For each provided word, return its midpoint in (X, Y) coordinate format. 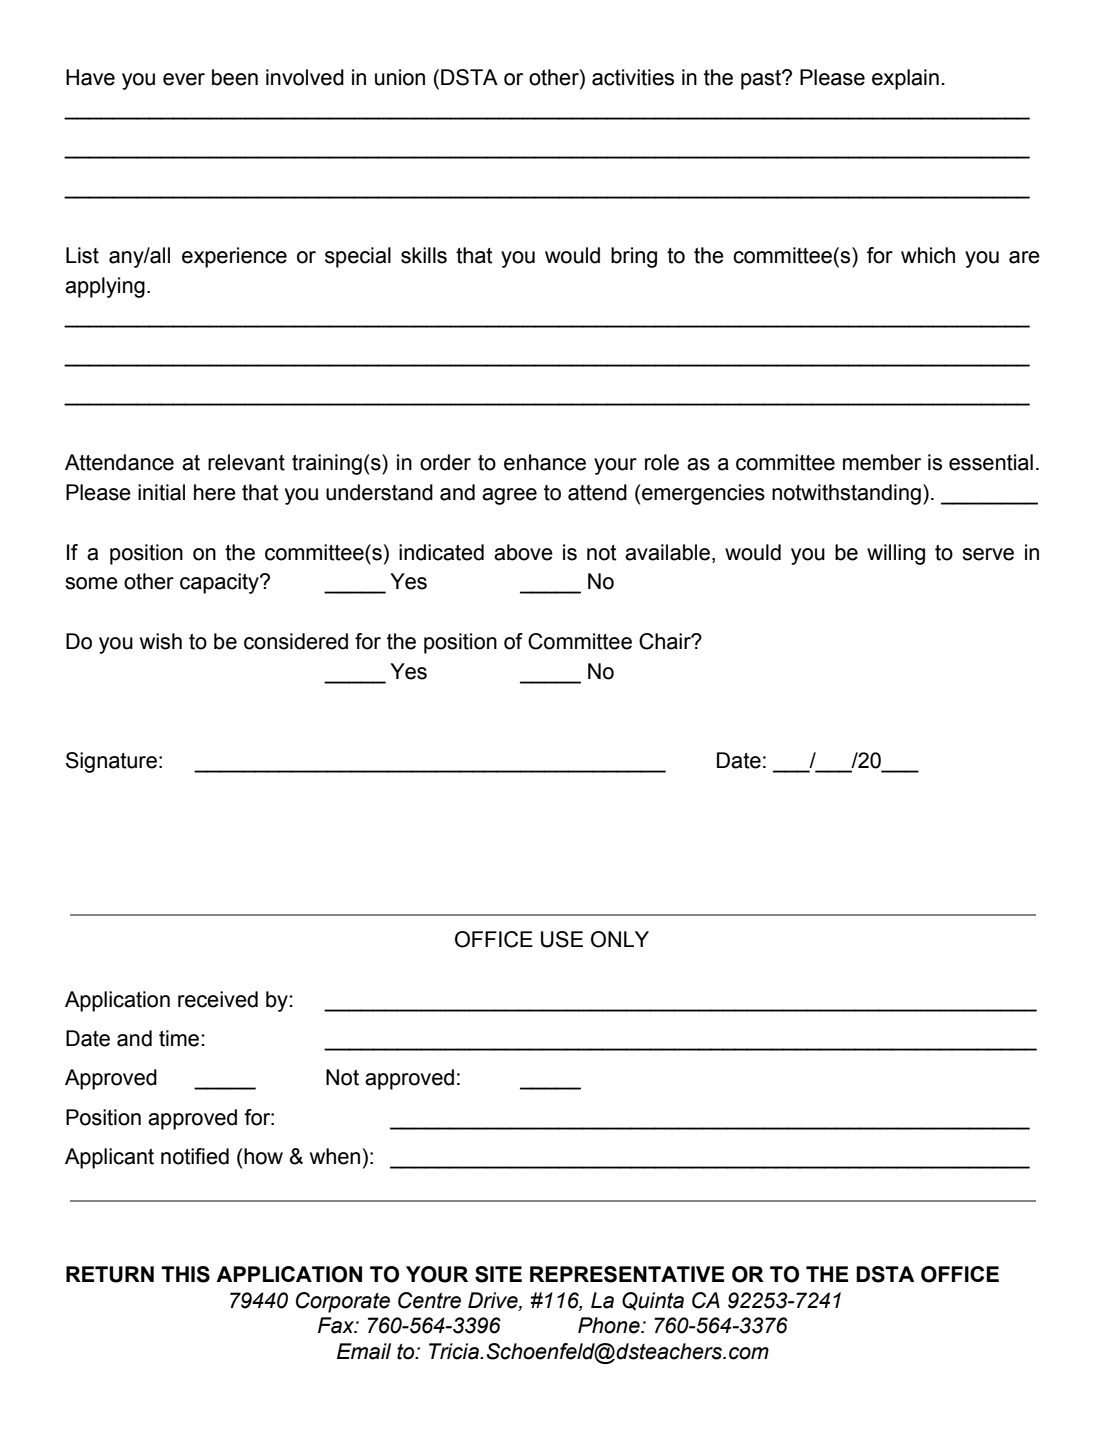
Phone (610, 1325)
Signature (111, 762)
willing (896, 554)
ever (184, 79)
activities (633, 77)
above (523, 552)
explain (905, 79)
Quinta (653, 1301)
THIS (185, 1274)
